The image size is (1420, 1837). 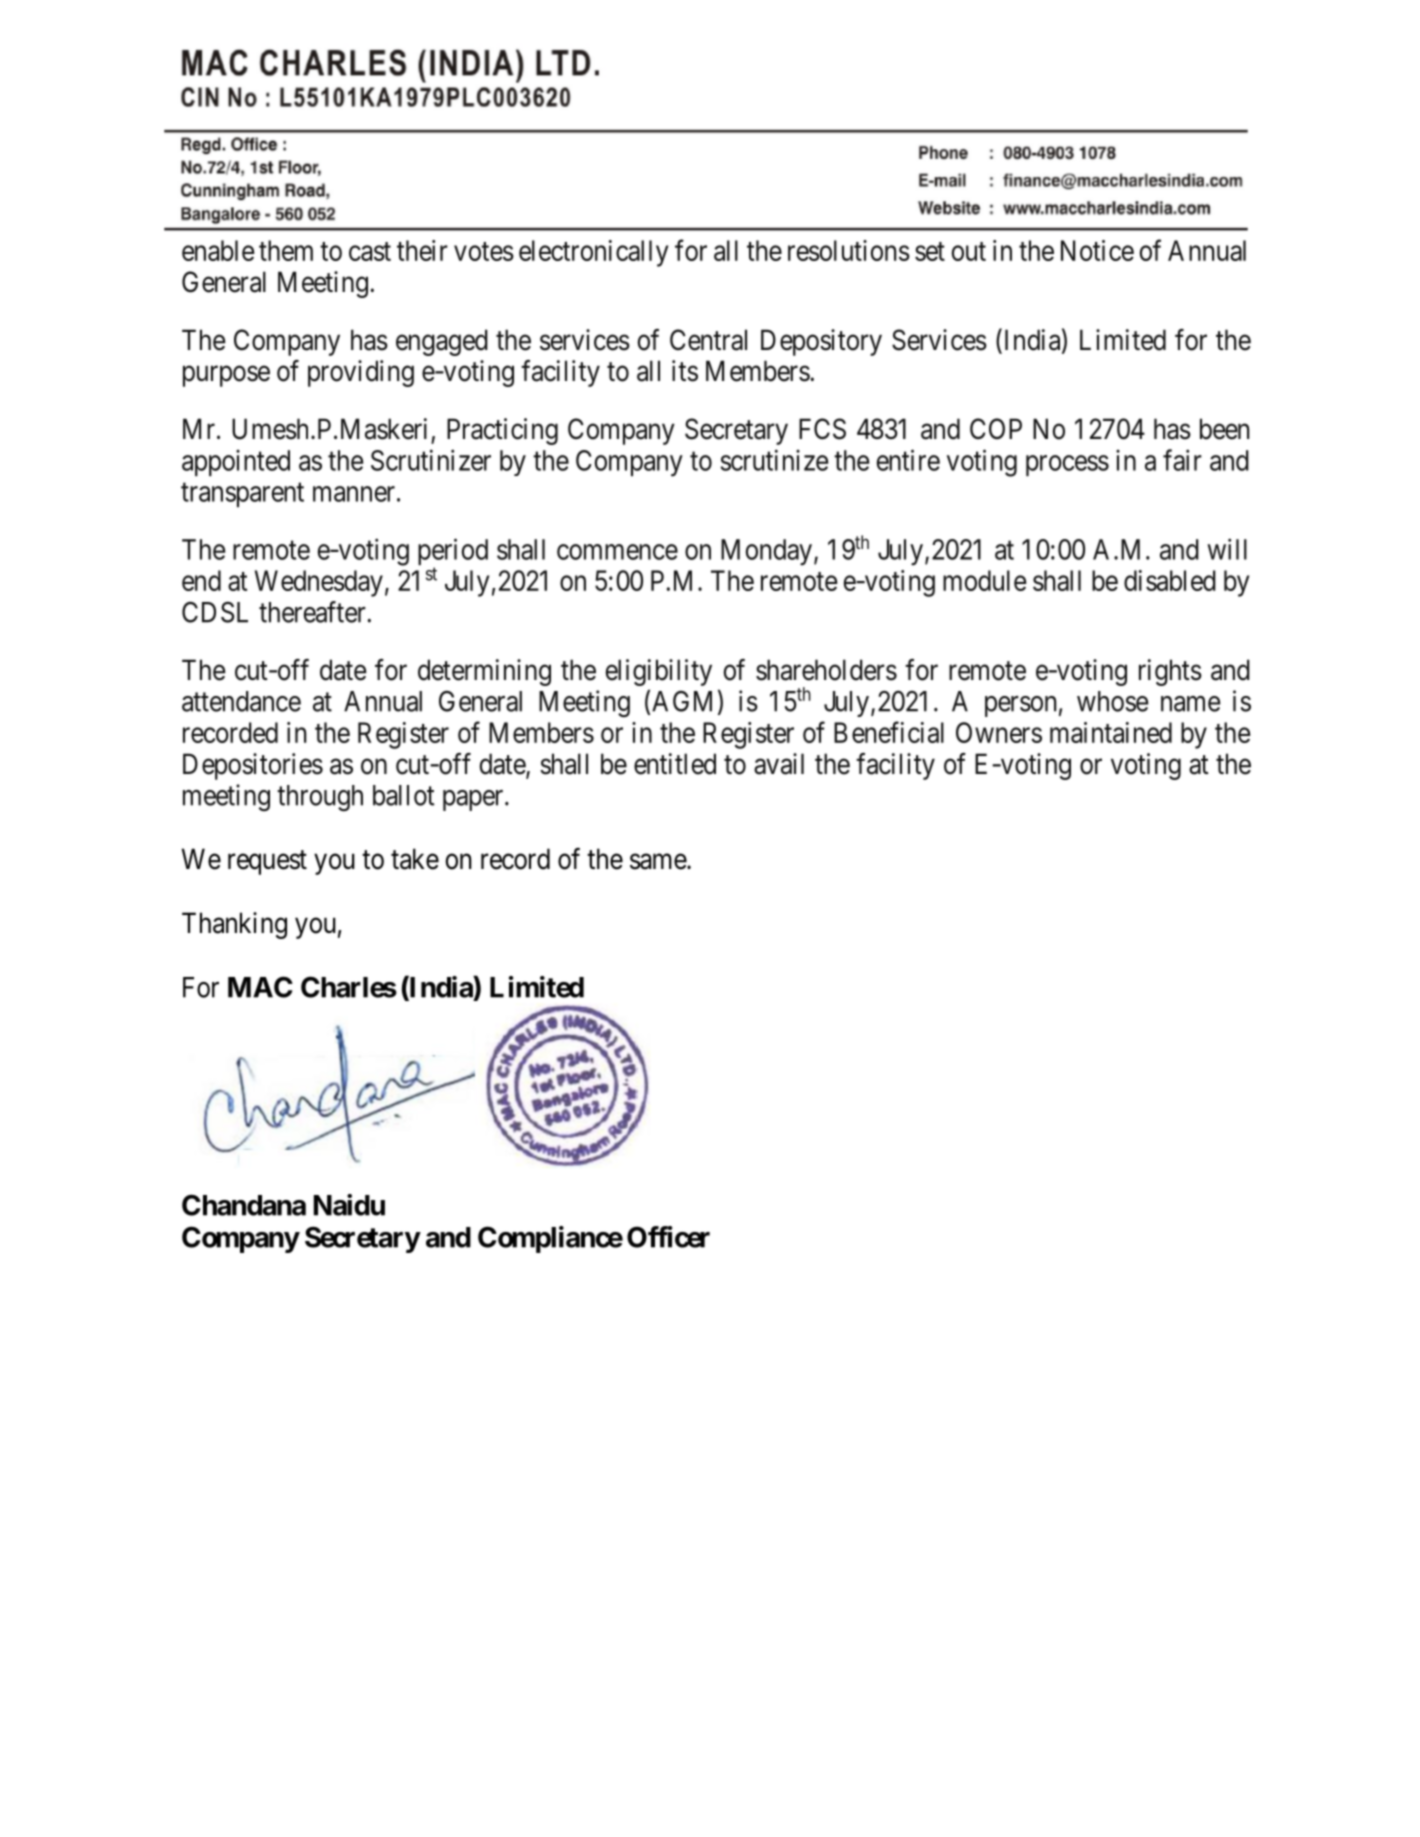 I want to click on Monday, so click(x=766, y=552).
